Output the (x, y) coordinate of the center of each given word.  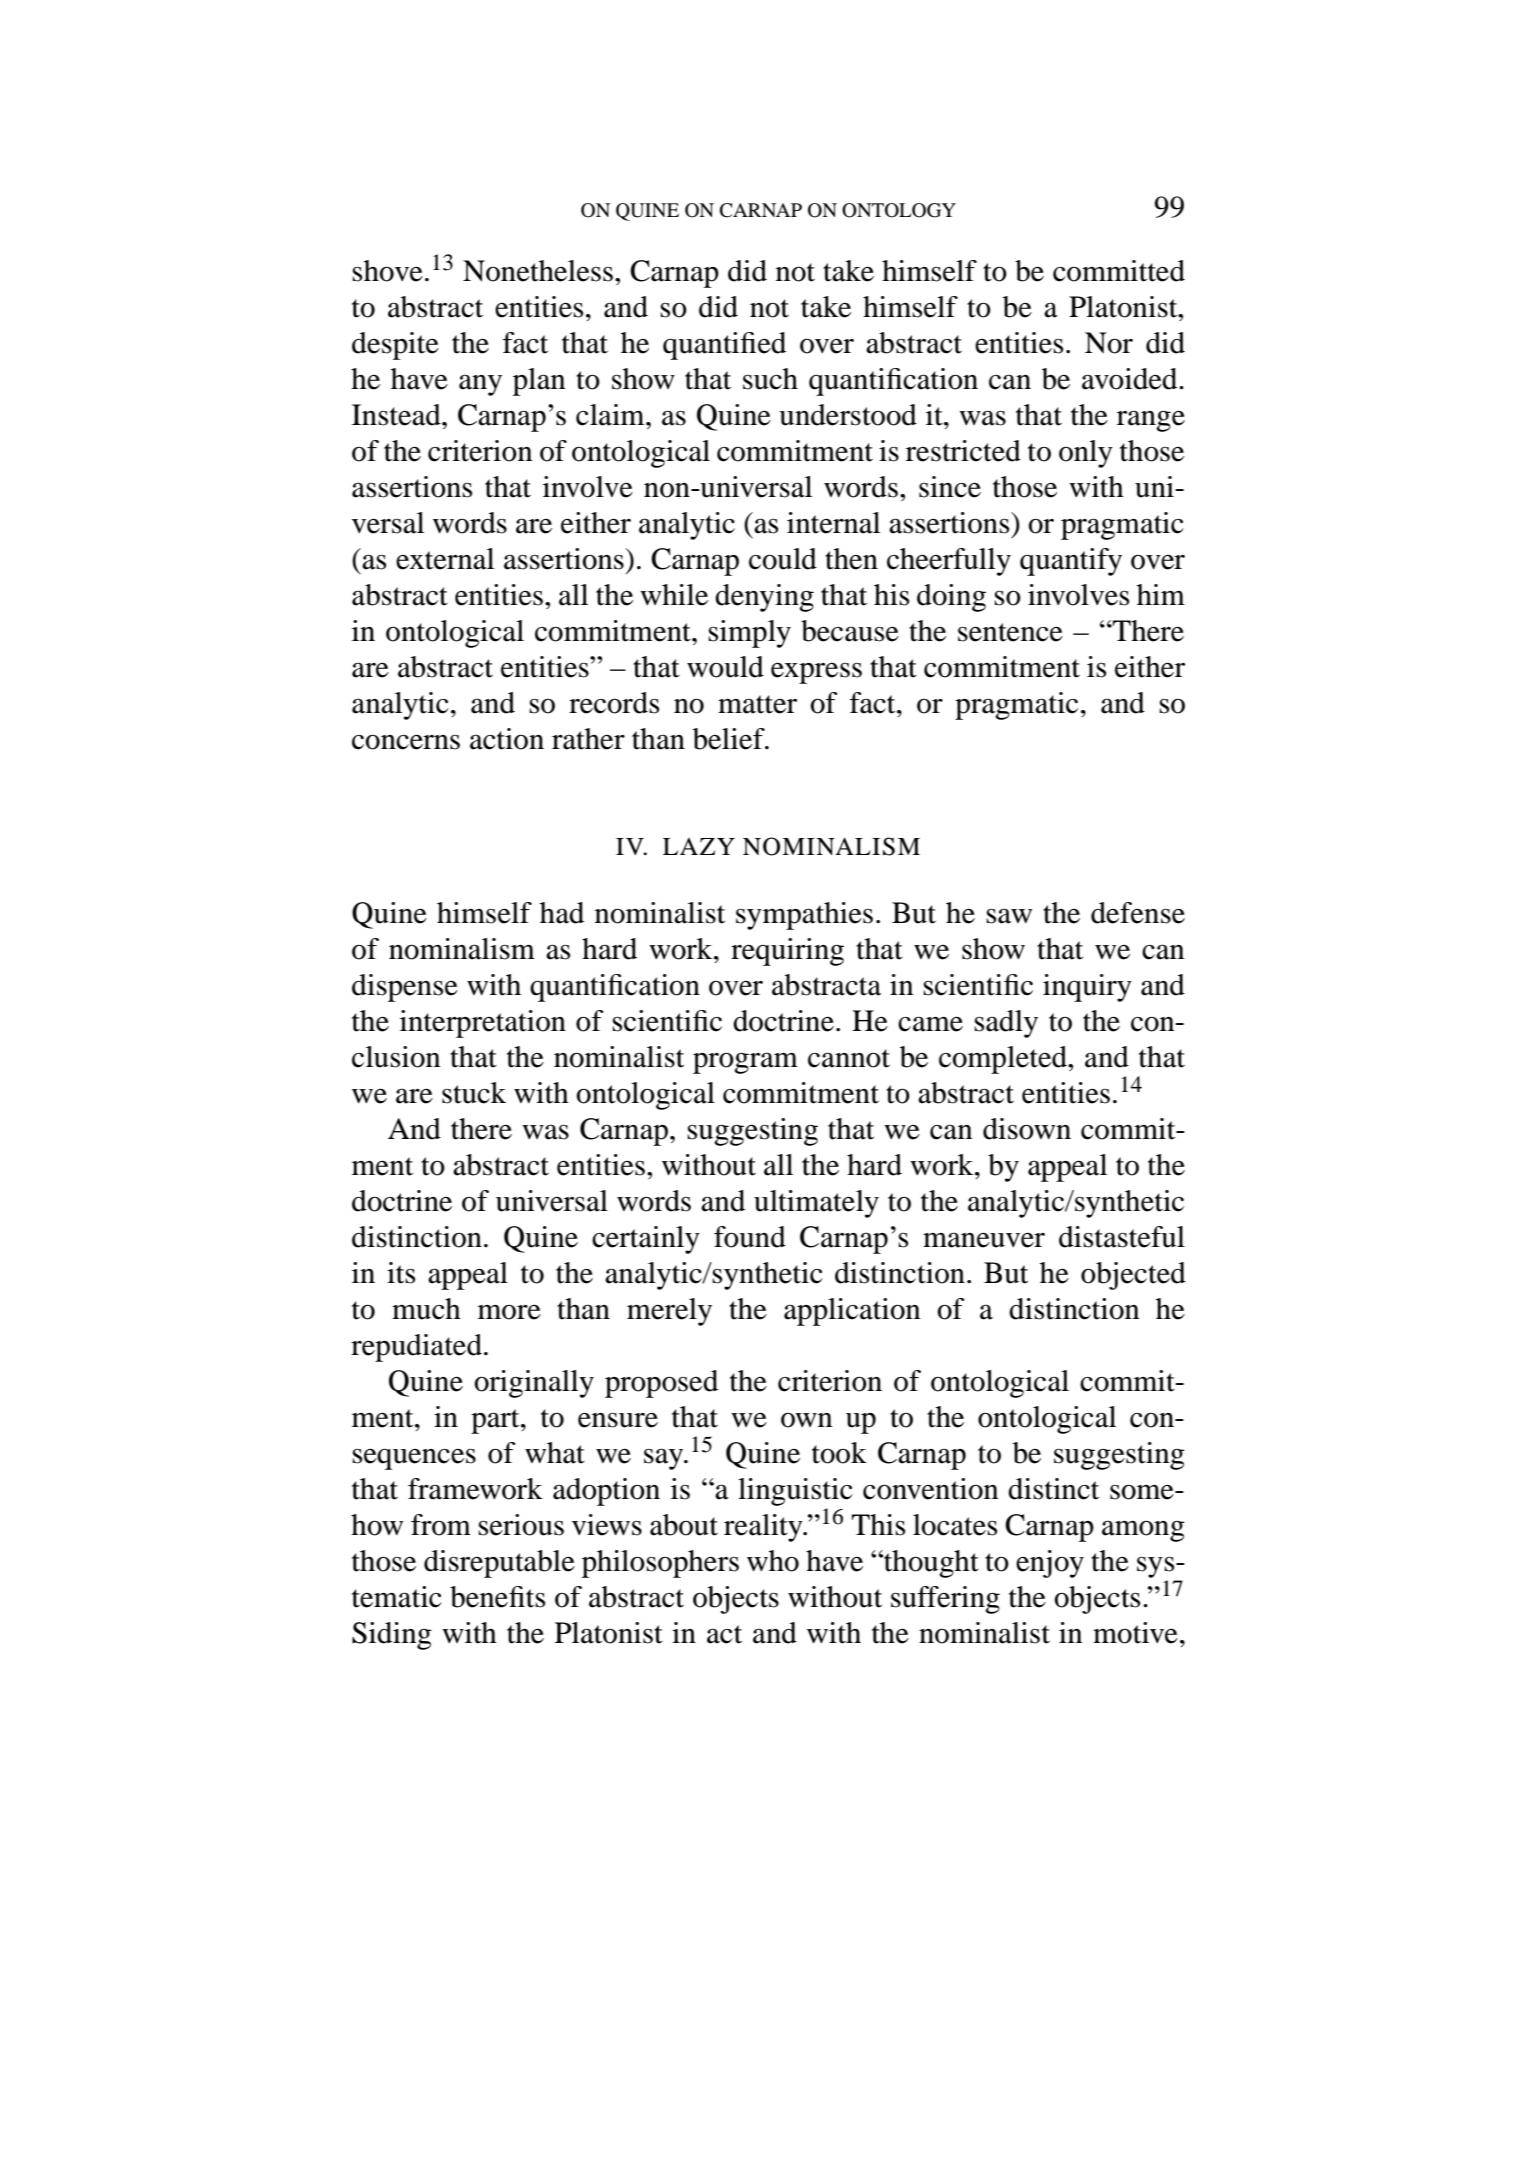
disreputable (499, 1564)
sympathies (804, 916)
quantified (724, 346)
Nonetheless (538, 271)
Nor (1109, 343)
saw (1009, 916)
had (562, 913)
